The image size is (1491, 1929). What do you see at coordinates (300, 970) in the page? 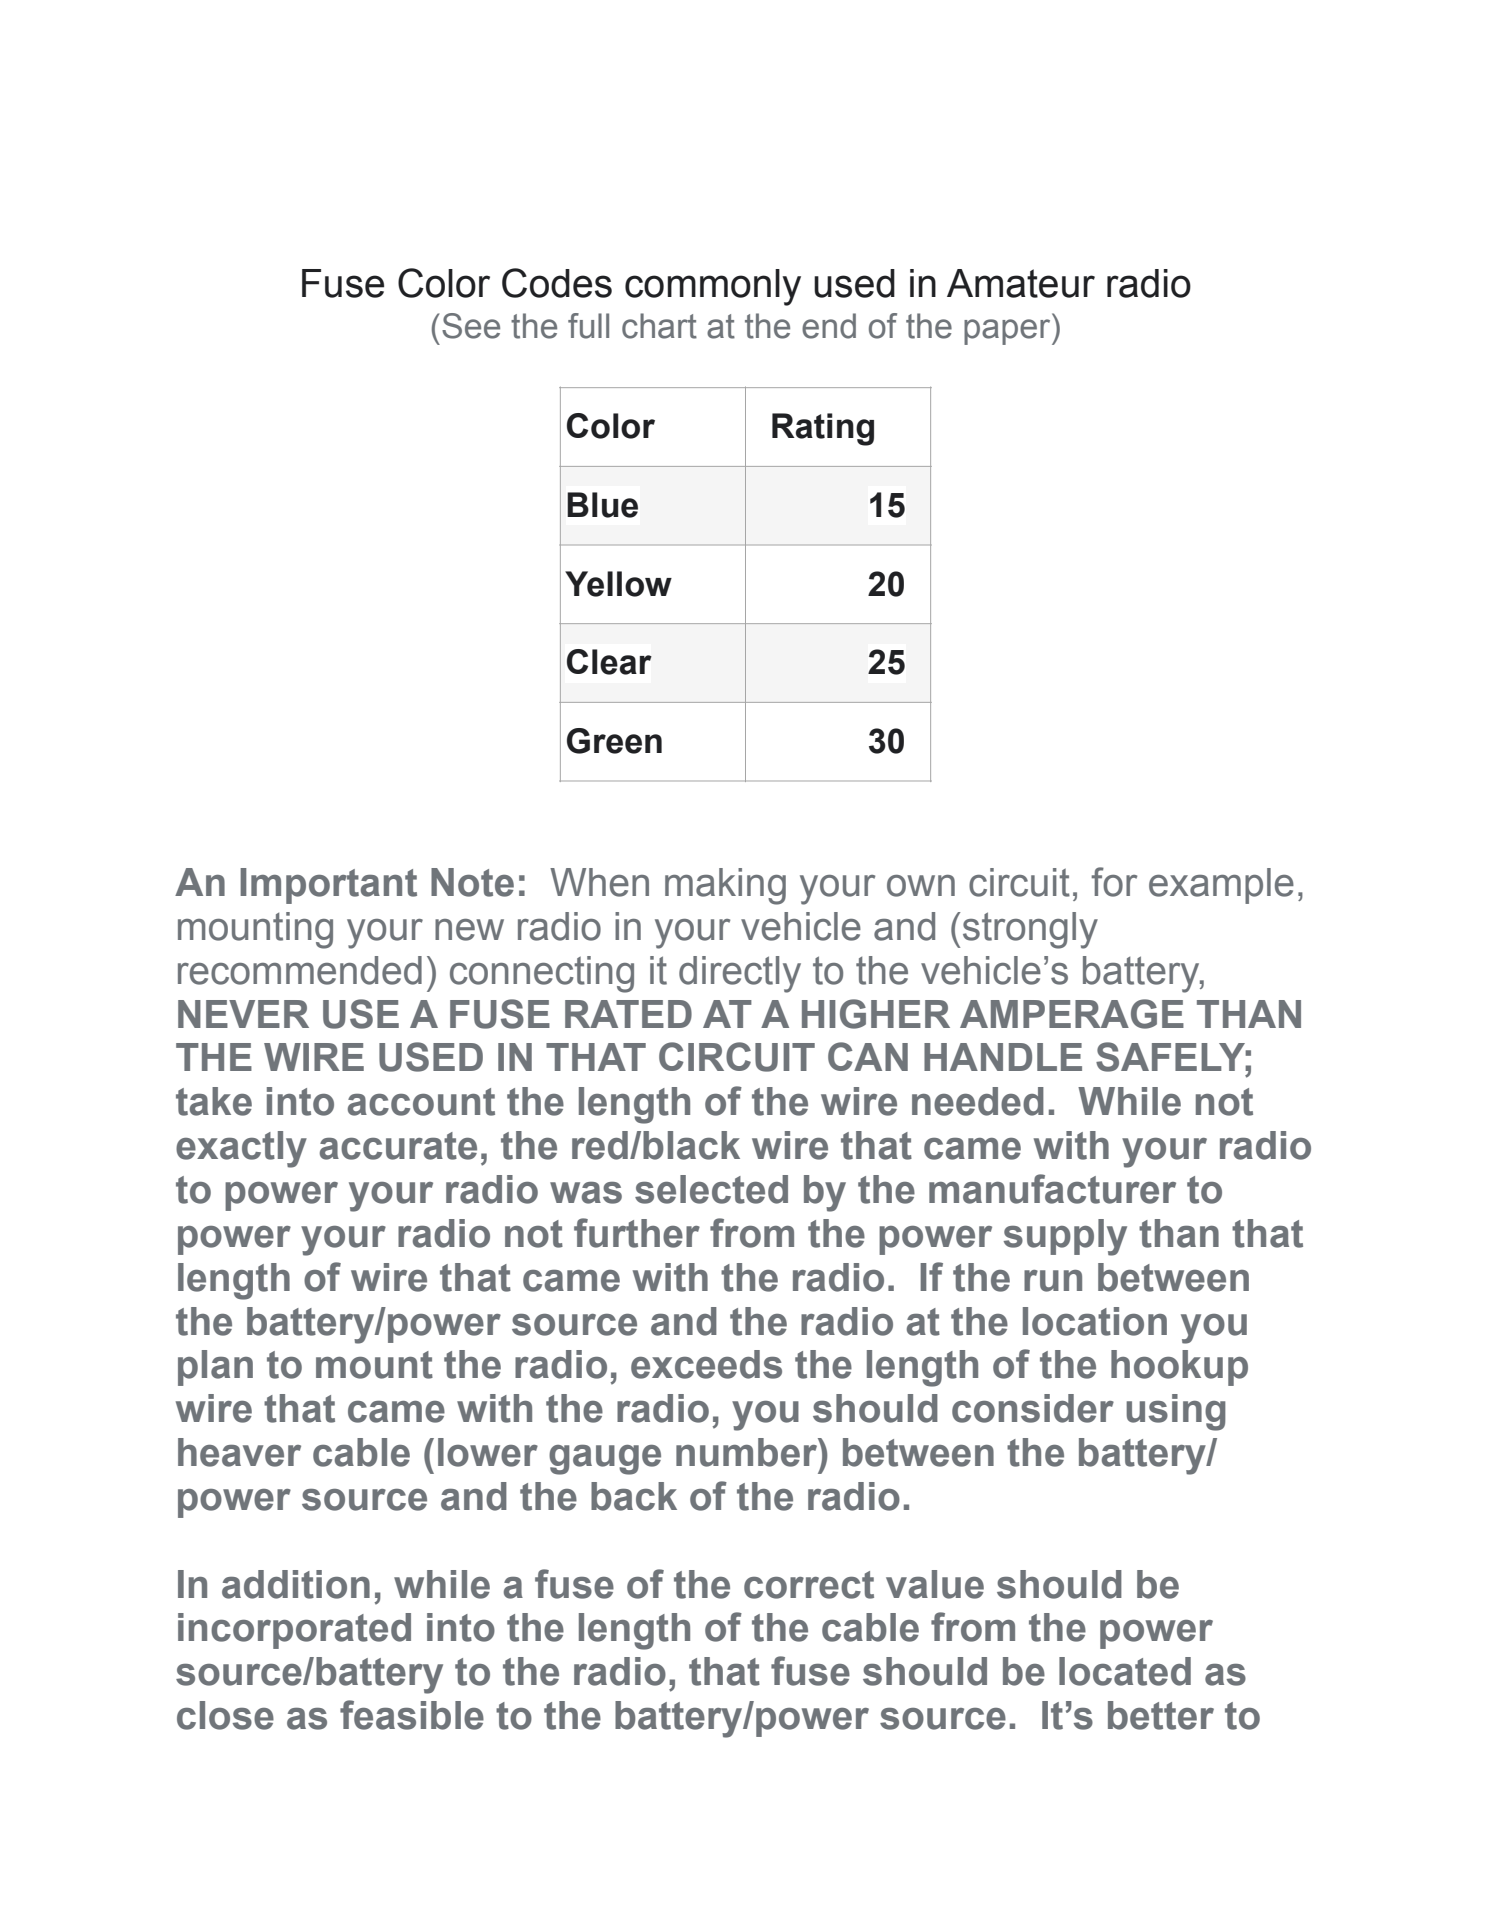
I see `recommended` at bounding box center [300, 970].
